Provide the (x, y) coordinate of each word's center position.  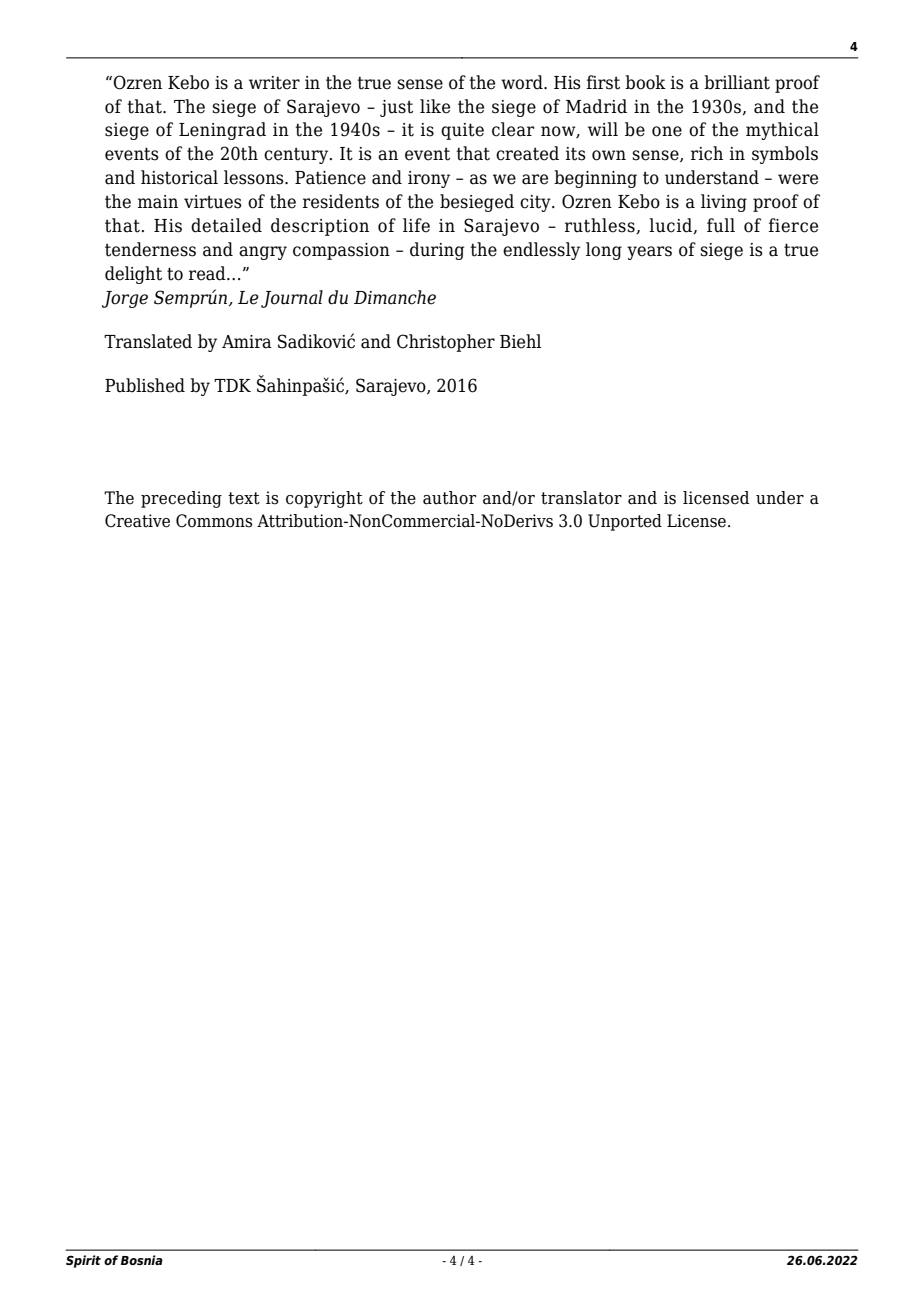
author (449, 498)
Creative (137, 521)
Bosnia (142, 1260)
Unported (625, 522)
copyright (324, 499)
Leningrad (222, 131)
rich (707, 153)
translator (581, 498)
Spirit (83, 1261)
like (435, 106)
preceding (181, 499)
